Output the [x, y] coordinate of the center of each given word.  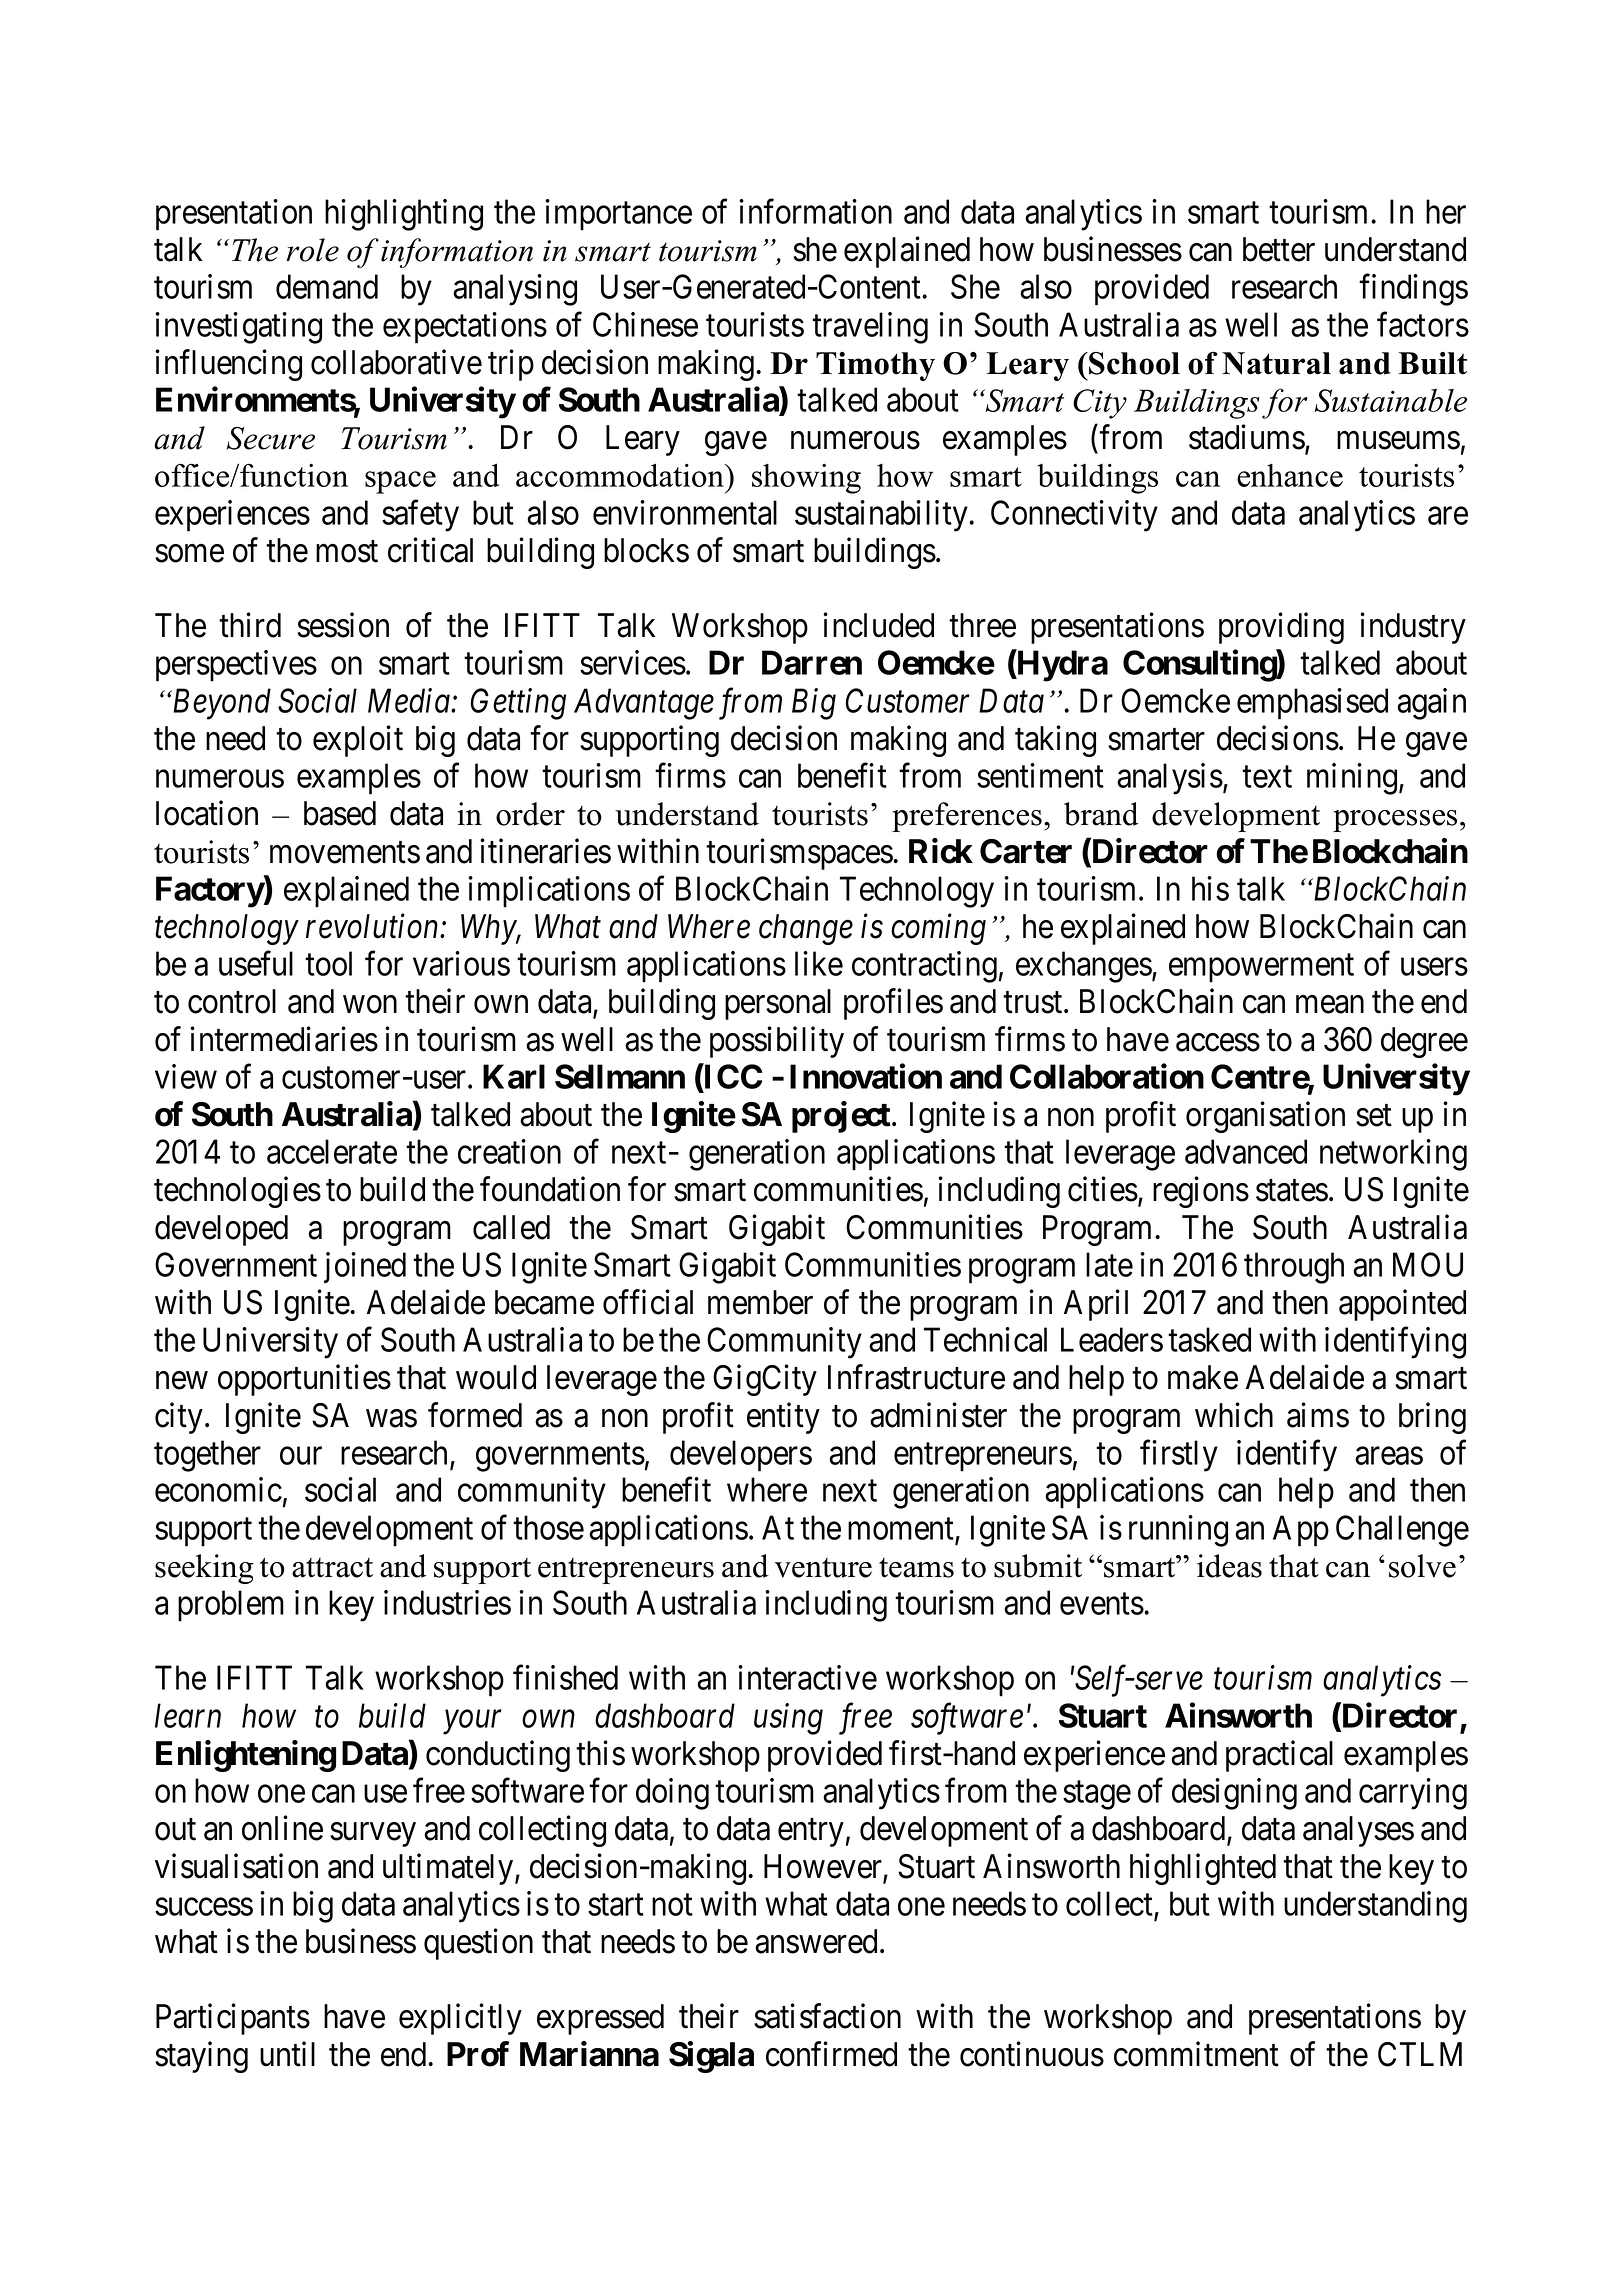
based [340, 813]
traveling [870, 328]
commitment [1196, 2054]
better [1279, 249]
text [1267, 777]
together [207, 1456]
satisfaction [827, 2016]
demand [327, 286]
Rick [941, 851]
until [287, 2054]
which [1234, 1415]
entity [783, 1418]
